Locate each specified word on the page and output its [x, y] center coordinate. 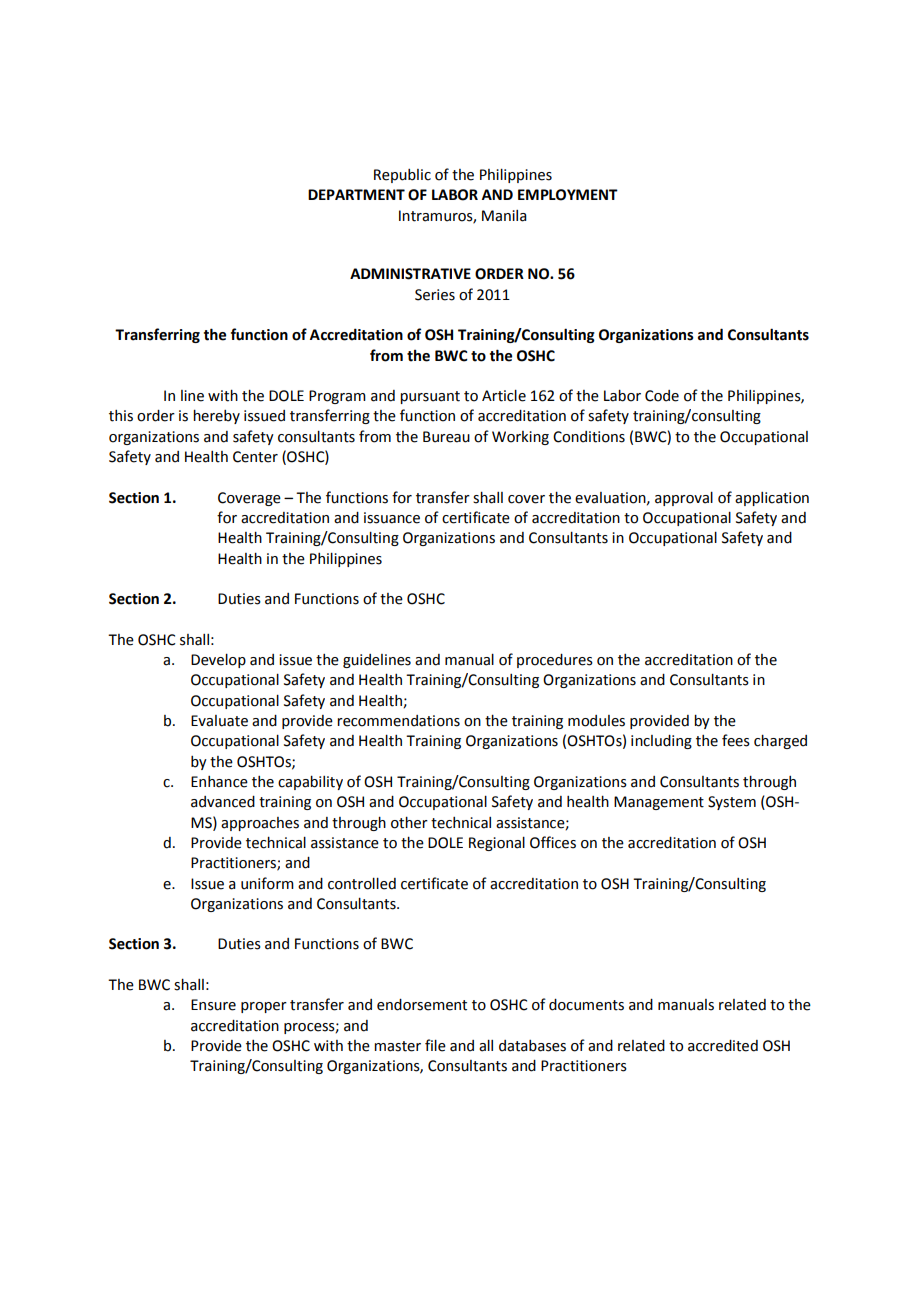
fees [736, 740]
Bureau [446, 437]
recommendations [398, 721]
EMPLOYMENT [568, 195]
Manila [504, 216]
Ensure [213, 1005]
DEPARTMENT [356, 194]
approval [684, 499]
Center [255, 457]
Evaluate [219, 721]
